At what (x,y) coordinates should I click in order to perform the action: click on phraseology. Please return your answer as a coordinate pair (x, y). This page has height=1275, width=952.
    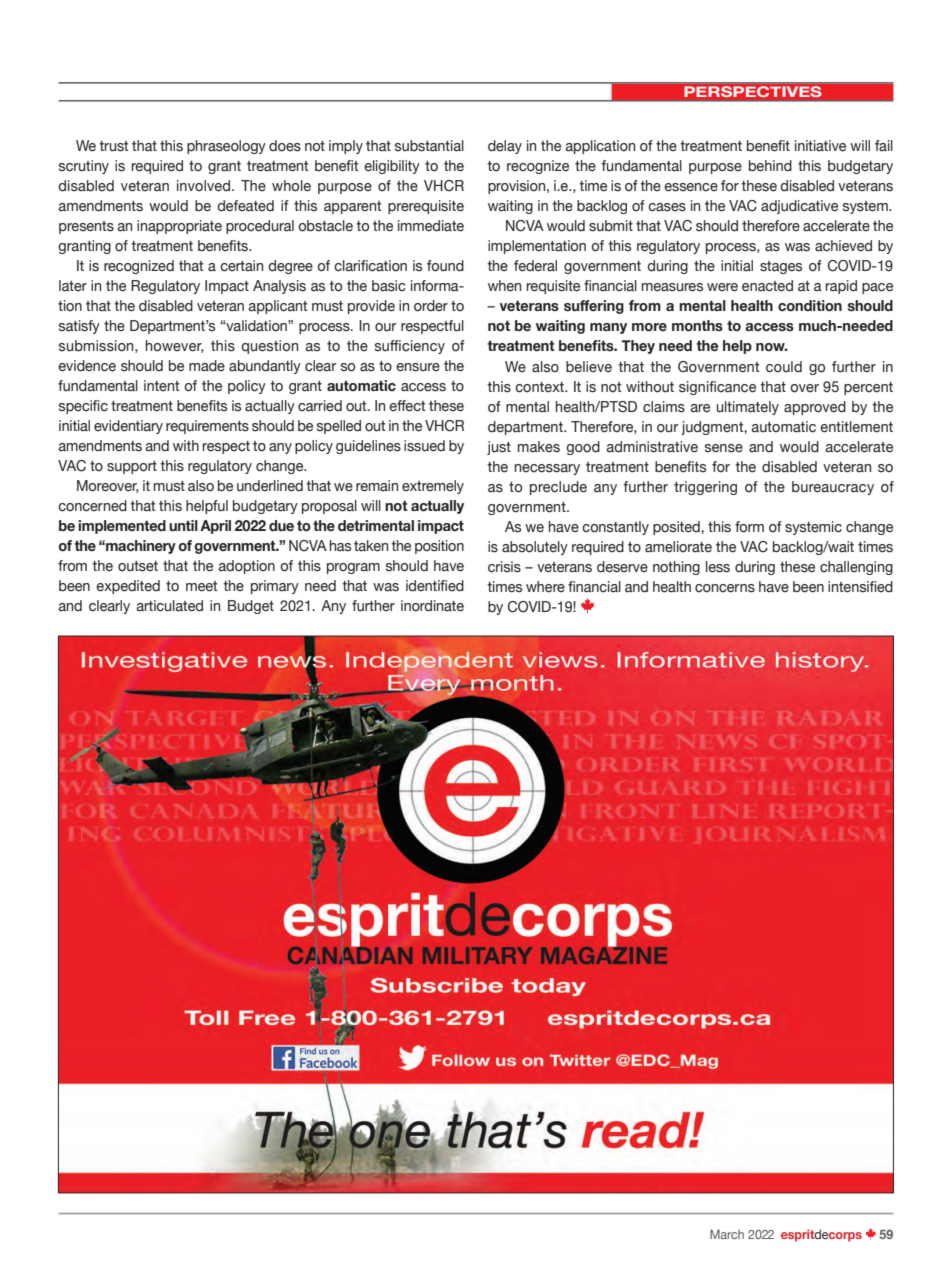
    Looking at the image, I should click on (226, 147).
